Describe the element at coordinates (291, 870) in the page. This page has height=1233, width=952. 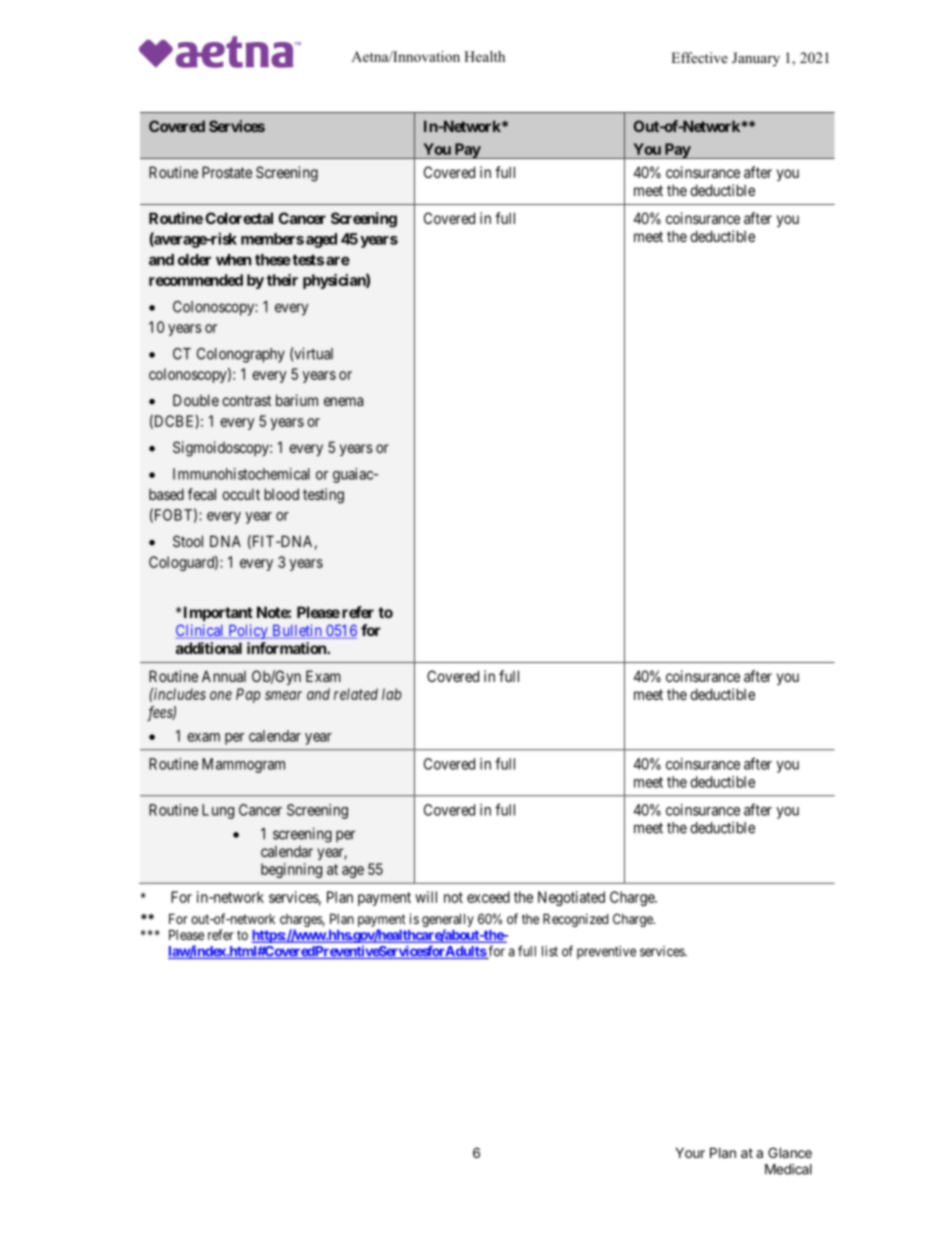
I see `beginning` at that location.
